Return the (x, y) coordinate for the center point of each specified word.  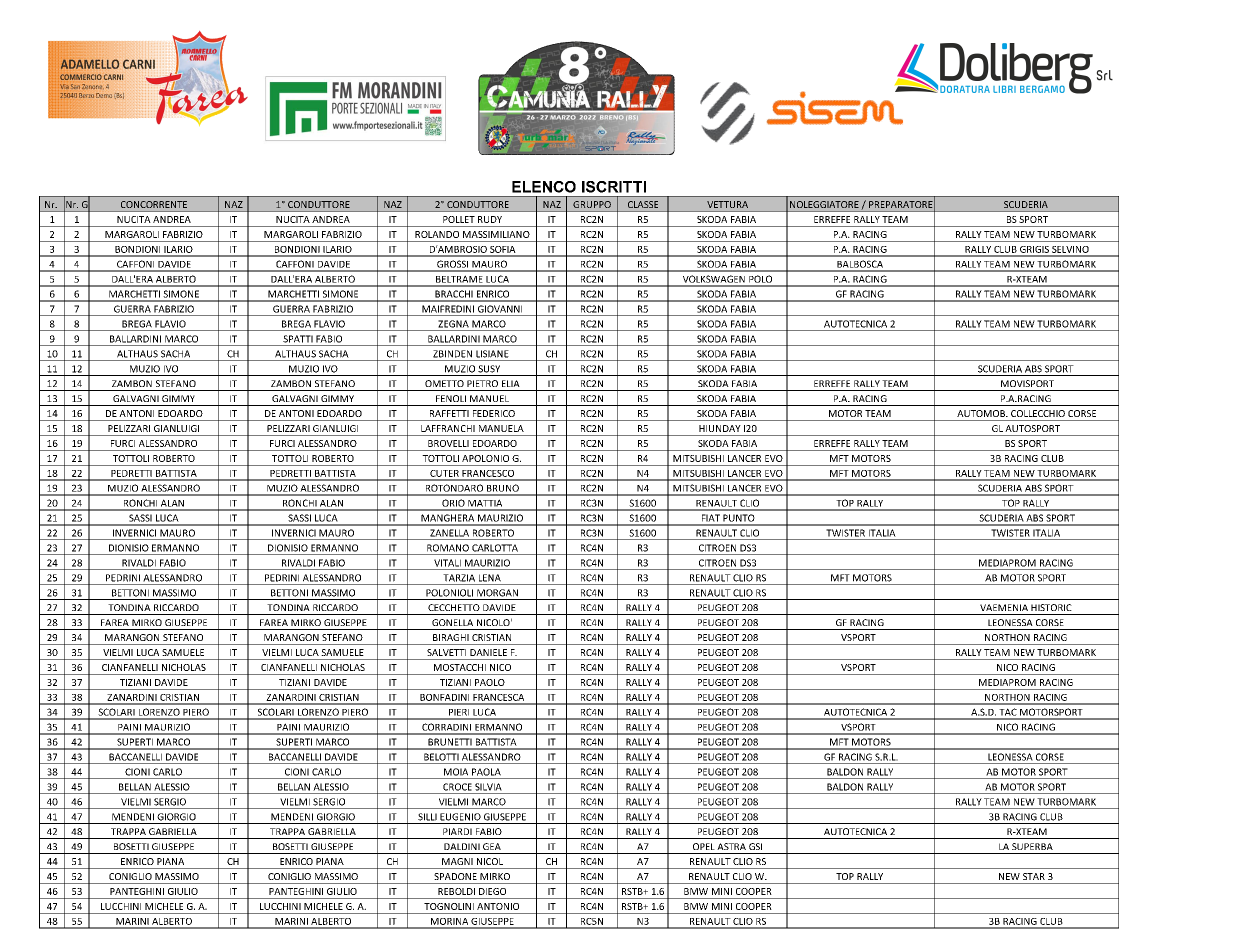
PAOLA (486, 772)
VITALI (447, 563)
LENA (490, 578)
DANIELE (488, 652)
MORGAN (497, 593)
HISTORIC (1051, 607)
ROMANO (448, 548)
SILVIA (488, 787)
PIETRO (482, 383)
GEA (492, 846)
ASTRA (731, 846)
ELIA (511, 383)
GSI (755, 846)
